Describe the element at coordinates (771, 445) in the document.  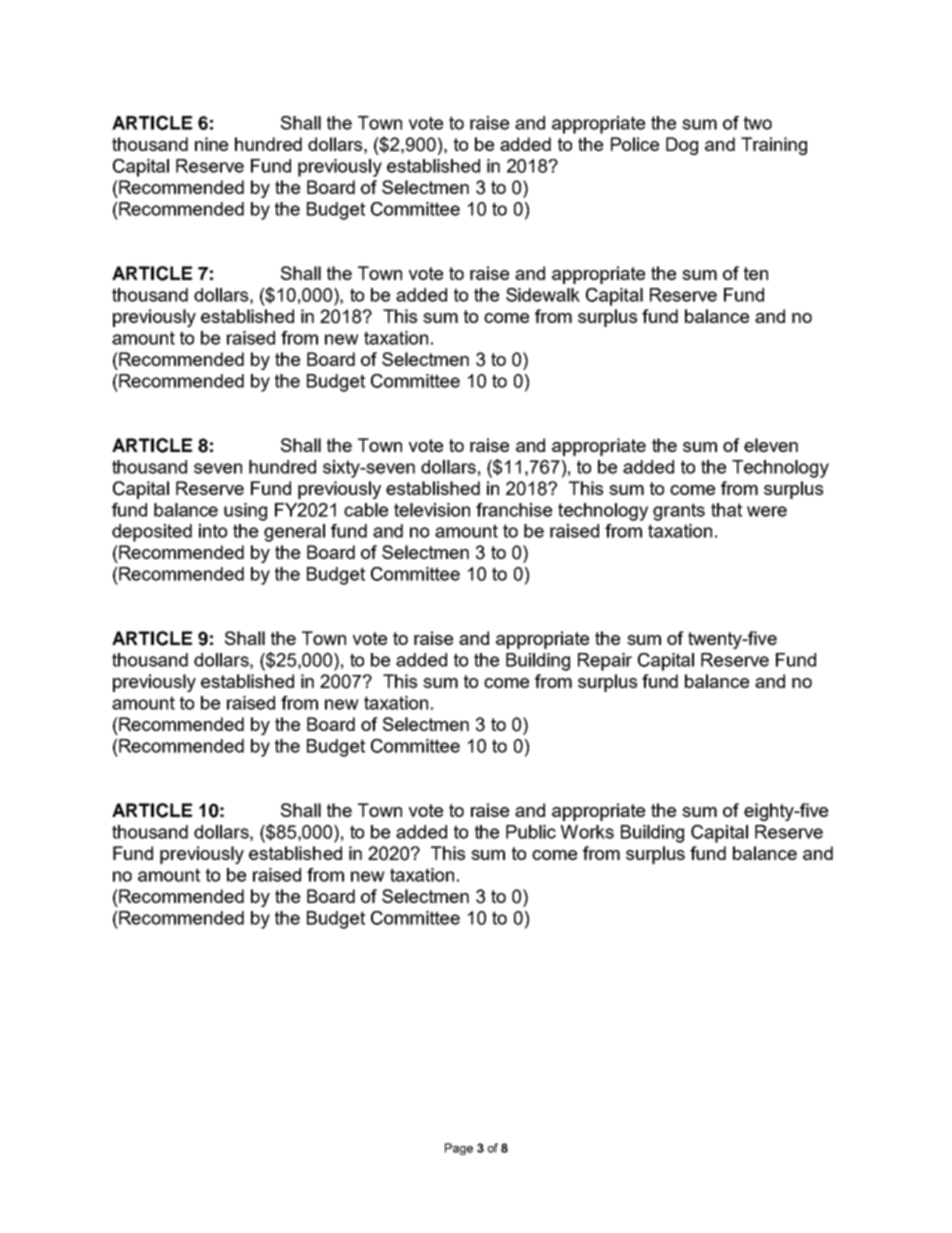
I see `eleven` at that location.
